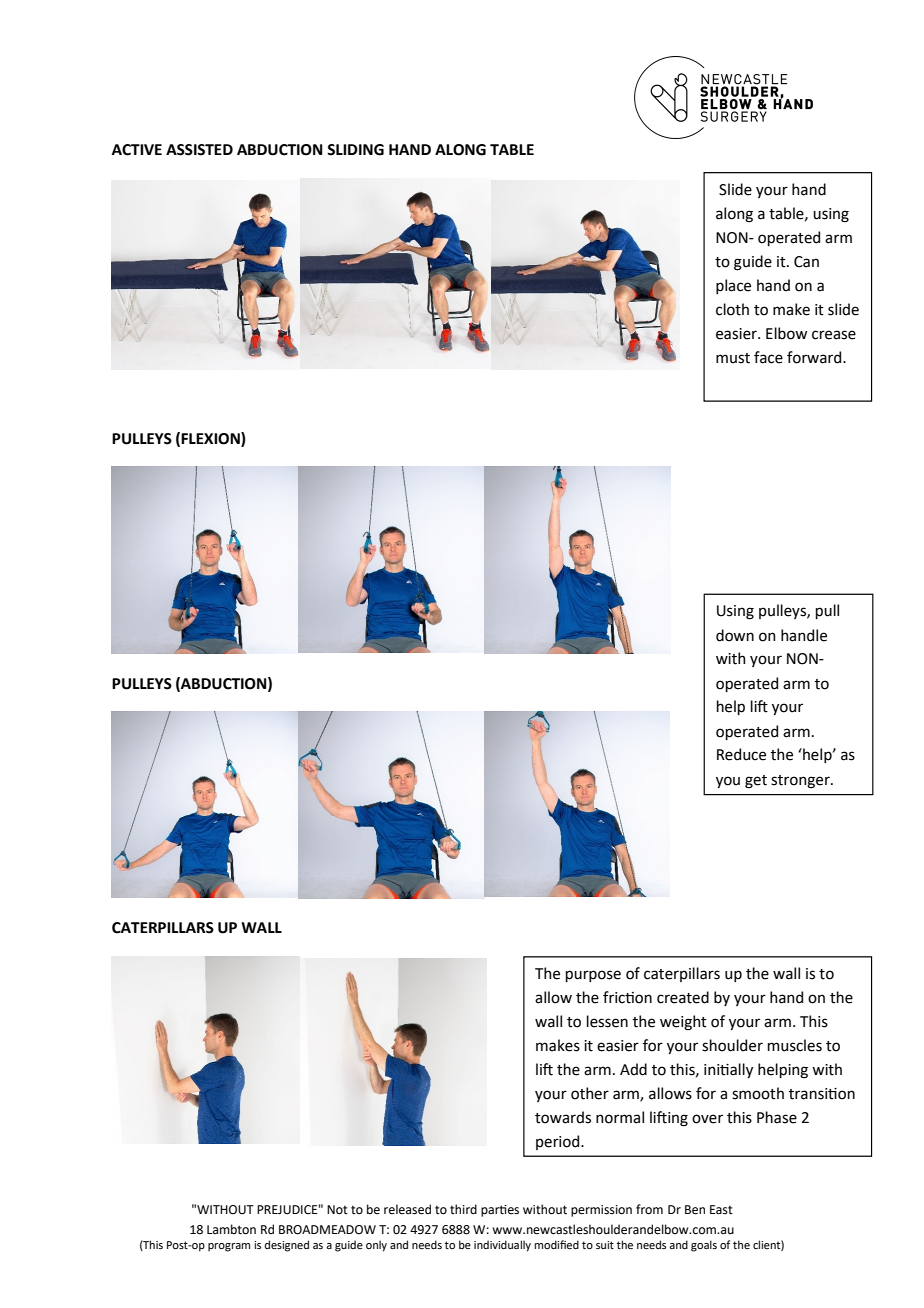 This document has width=924, height=1308. What do you see at coordinates (199, 150) in the document?
I see `ASSISTED` at bounding box center [199, 150].
